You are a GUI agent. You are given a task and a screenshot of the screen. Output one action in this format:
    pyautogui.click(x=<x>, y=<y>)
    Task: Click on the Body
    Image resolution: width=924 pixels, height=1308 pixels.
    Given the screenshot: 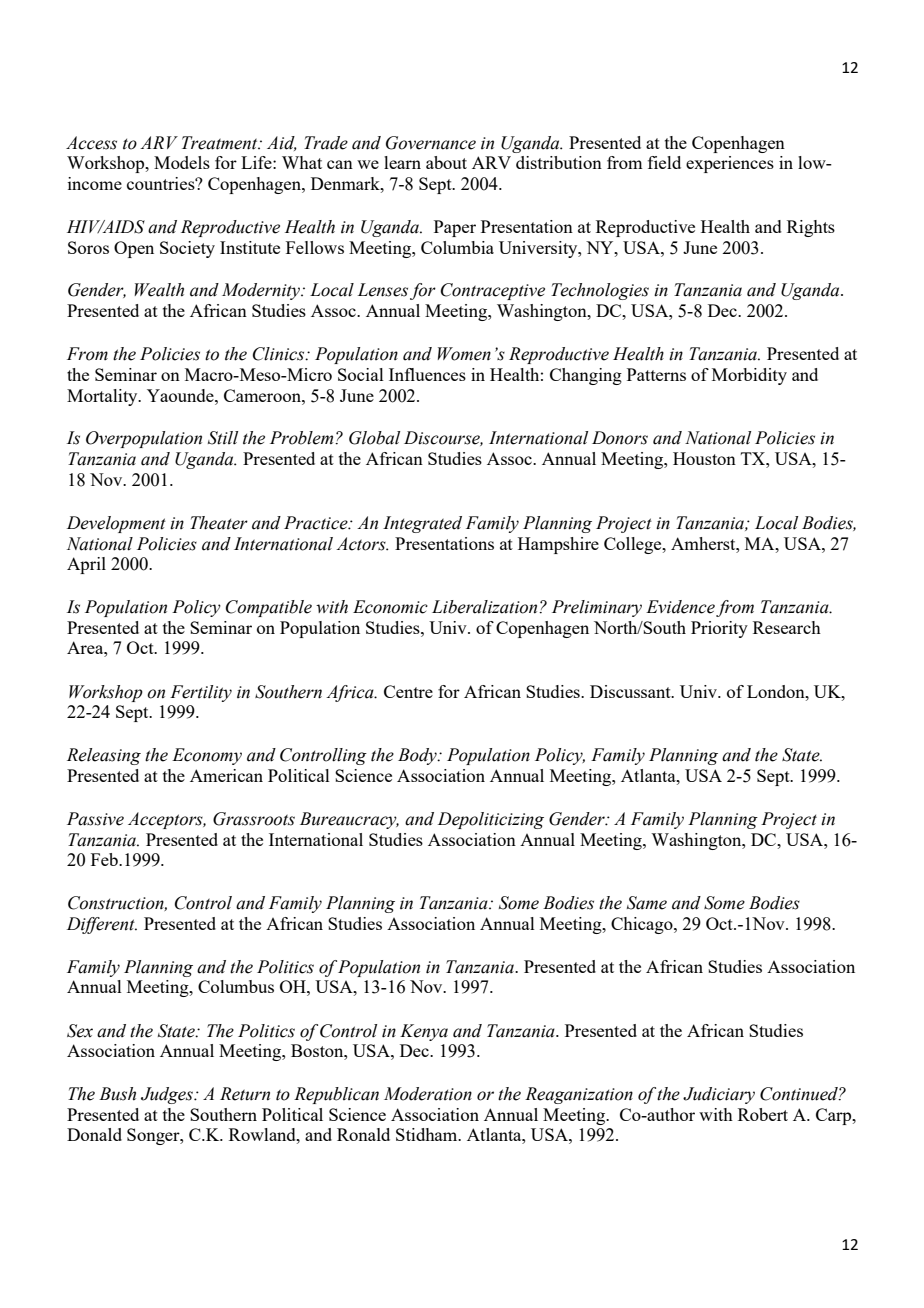 What is the action you would take?
    pyautogui.click(x=418, y=756)
